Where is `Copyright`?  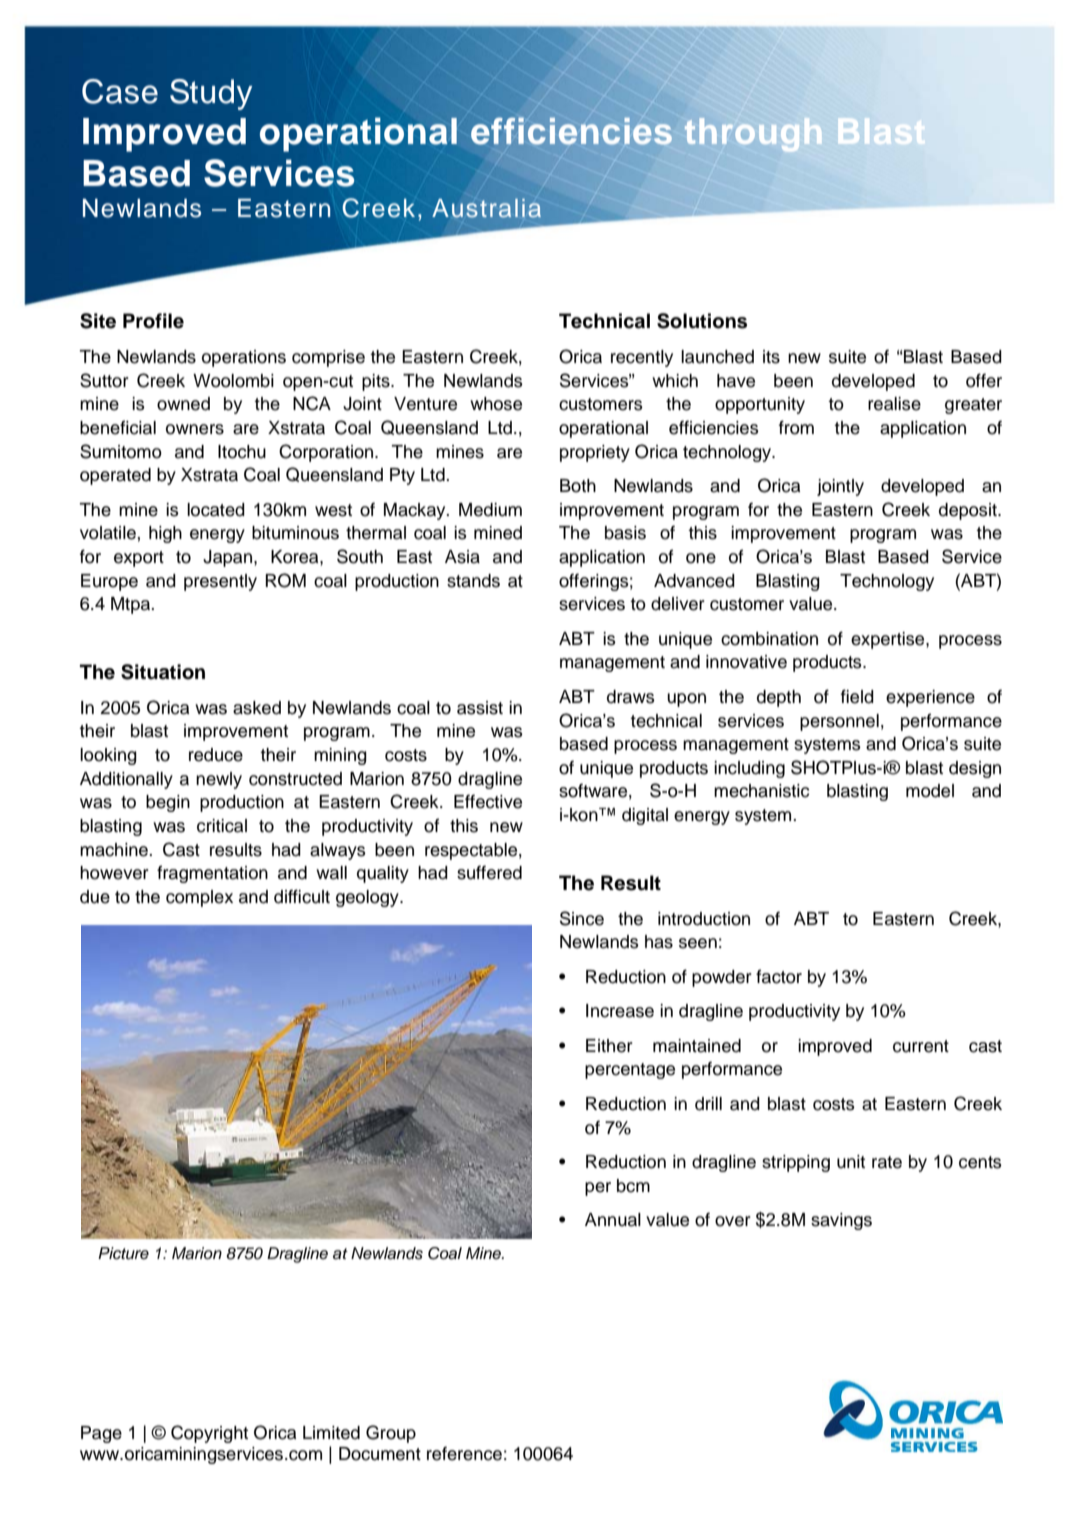
Copyright is located at coordinates (209, 1434).
